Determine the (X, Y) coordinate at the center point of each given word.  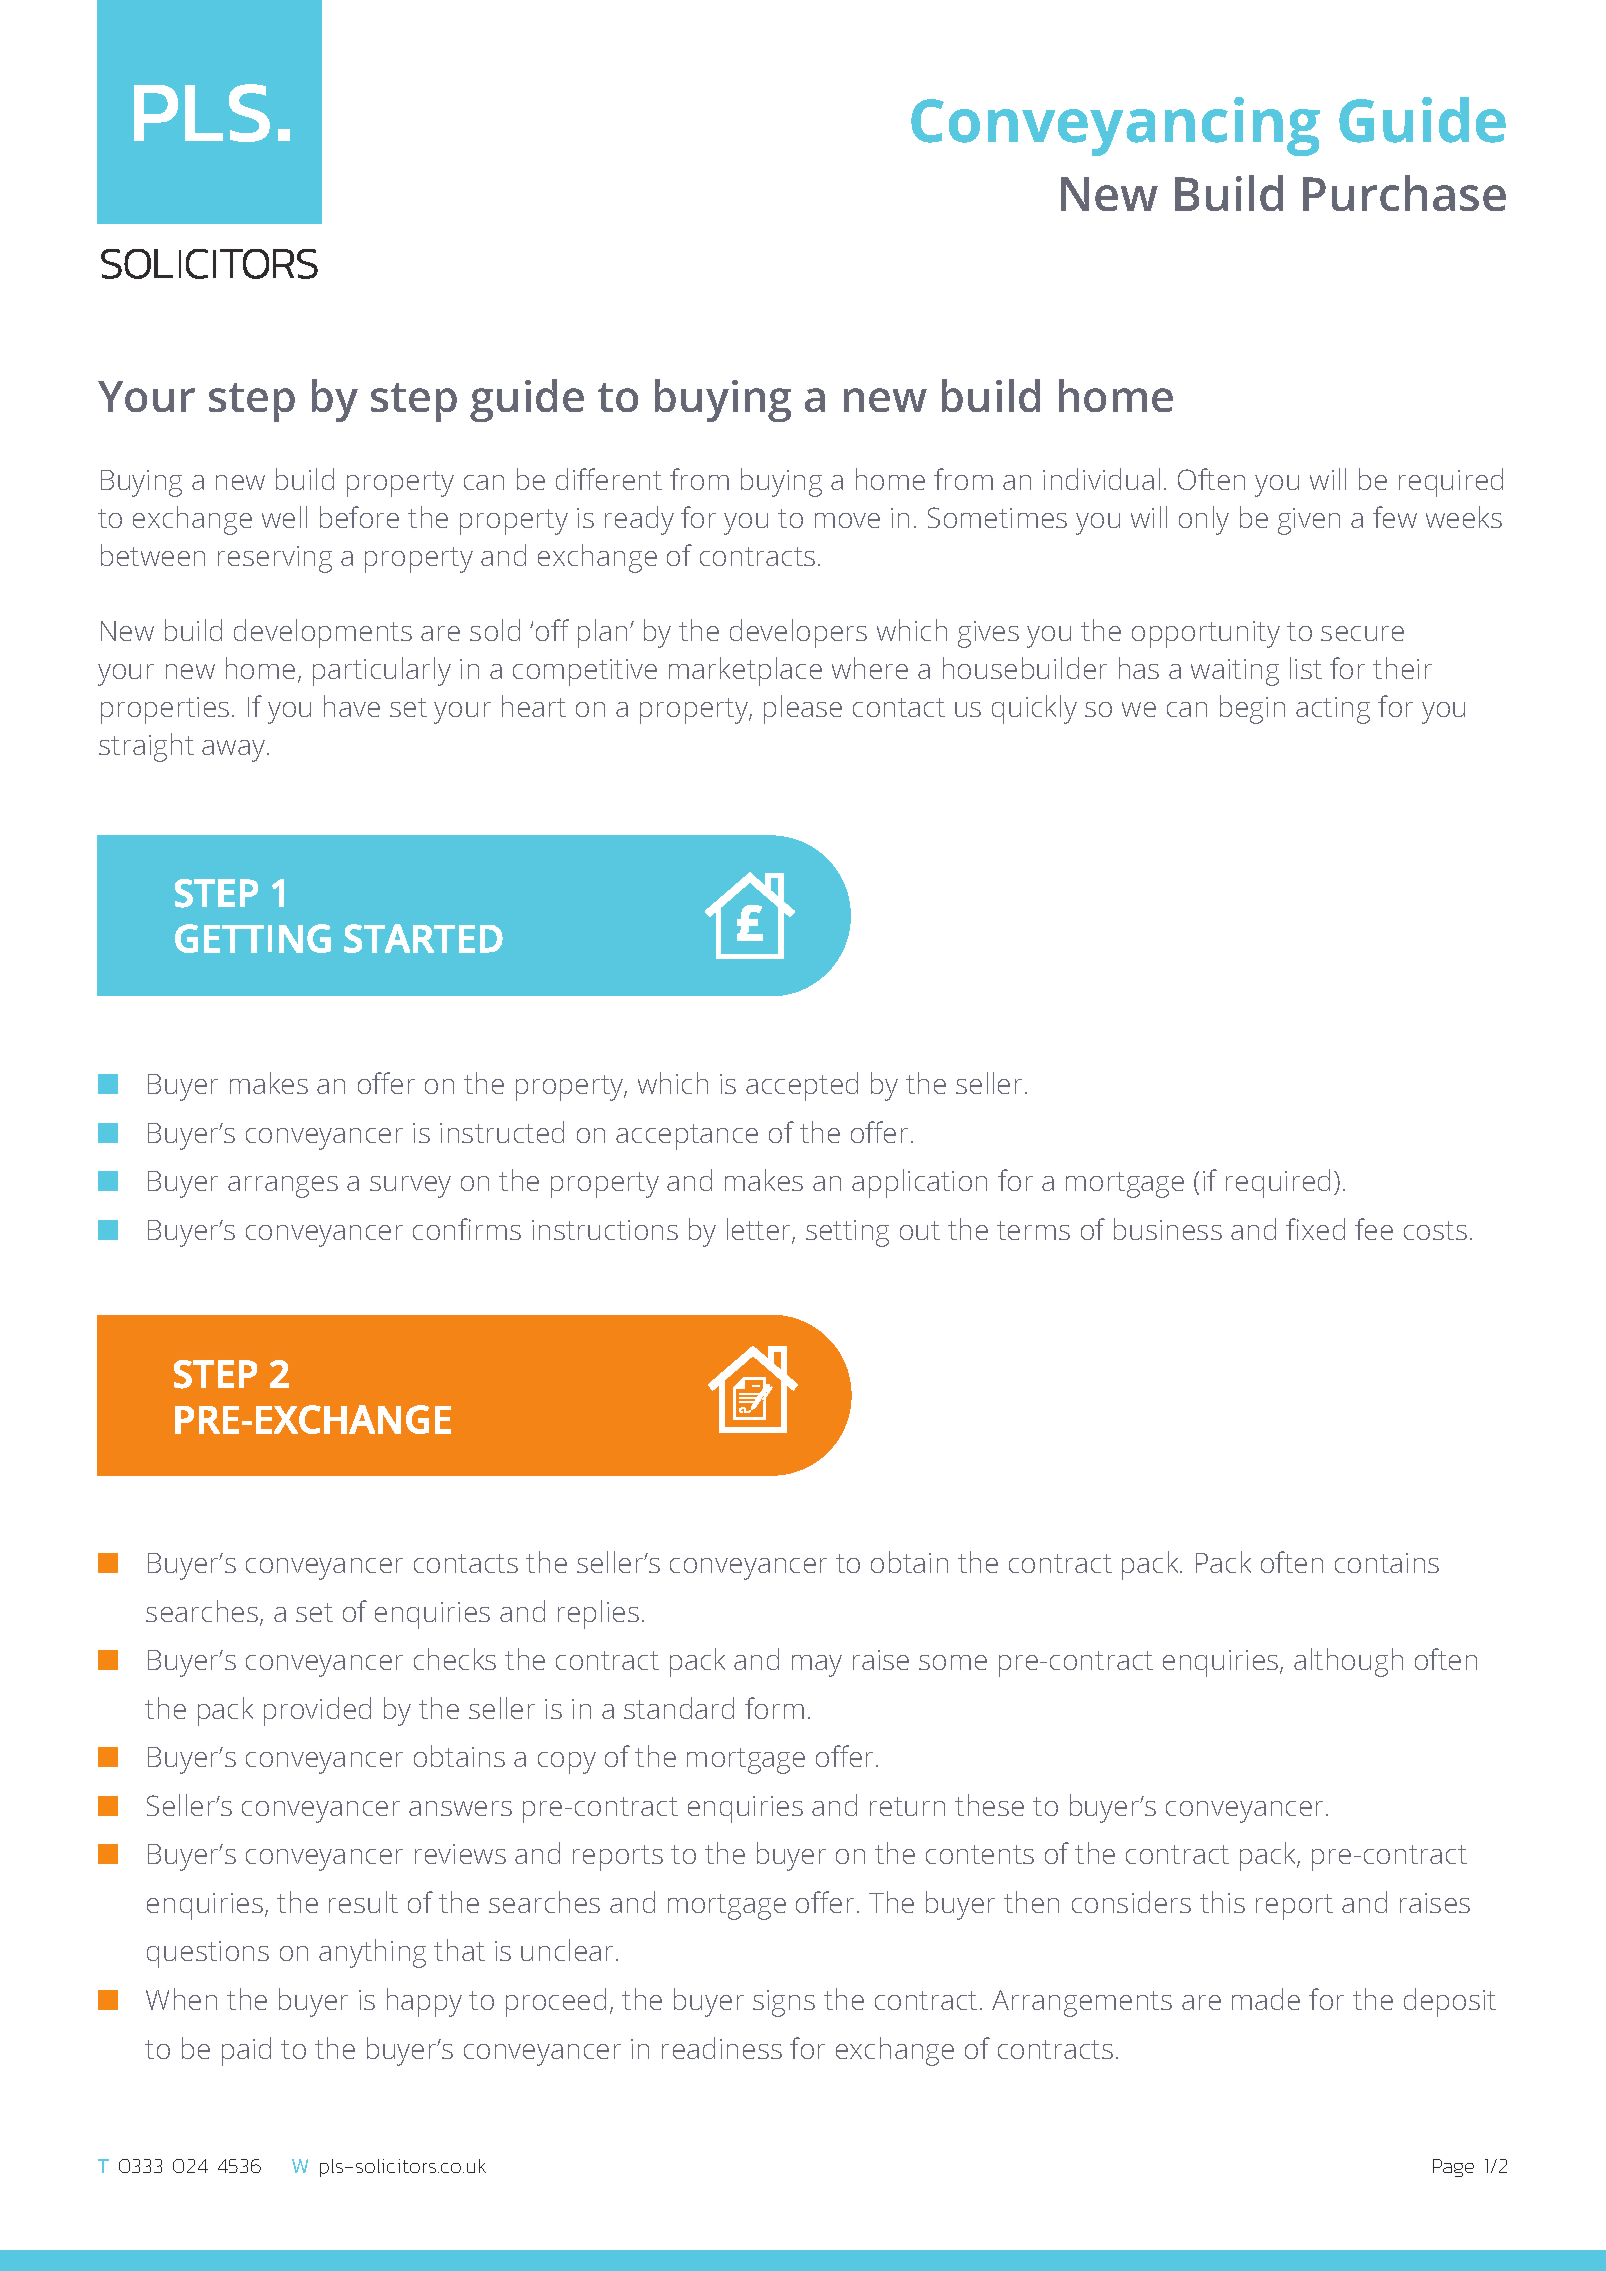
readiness (722, 2048)
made (1266, 1999)
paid (246, 2051)
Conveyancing (1115, 126)
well (284, 517)
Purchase (1404, 193)
